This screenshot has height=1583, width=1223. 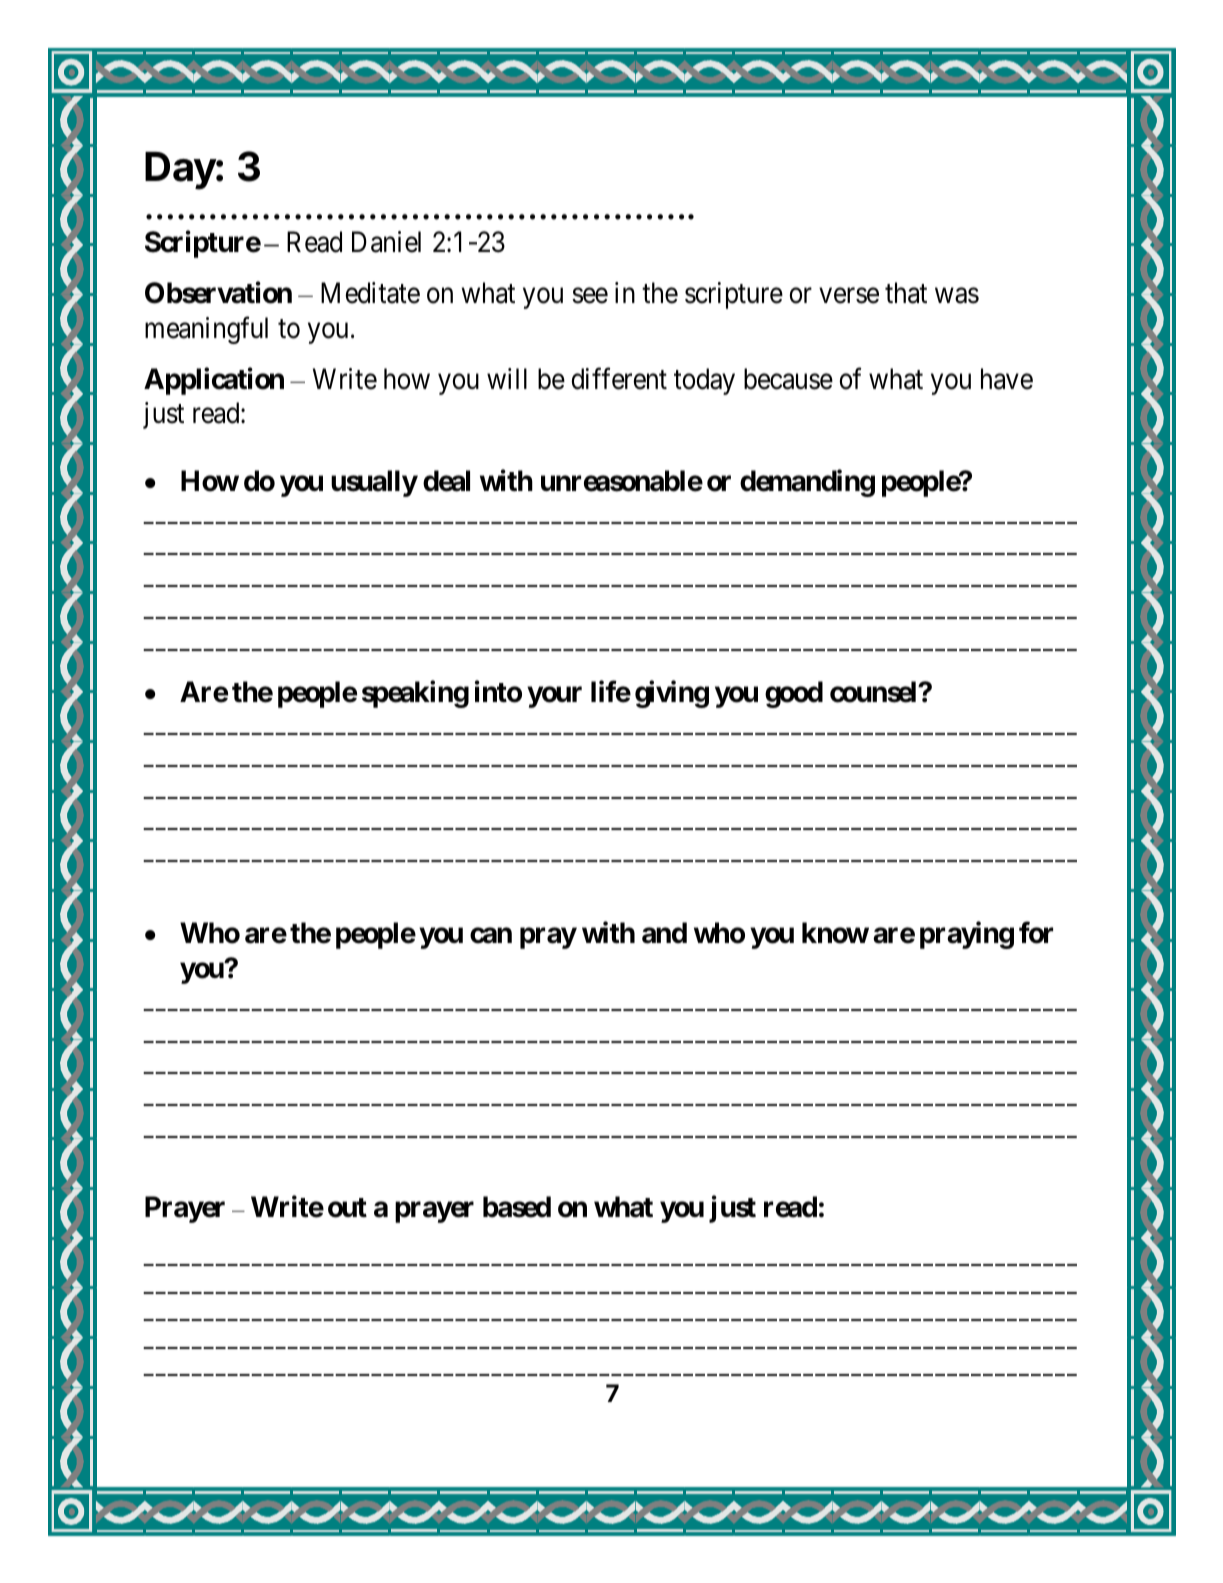 I want to click on that, so click(x=906, y=293).
